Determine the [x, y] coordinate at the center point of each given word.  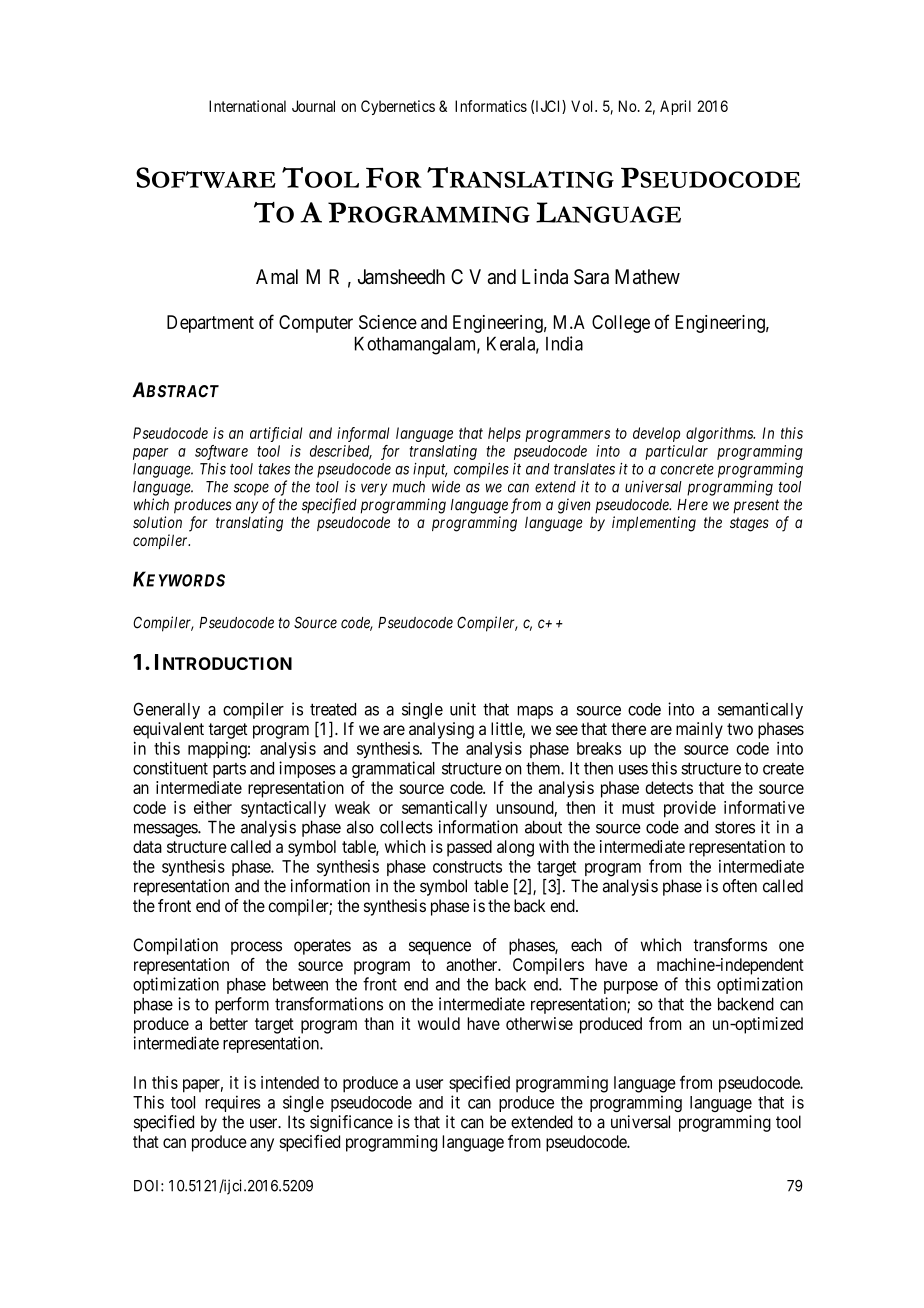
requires [233, 1103]
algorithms [720, 434]
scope [251, 489]
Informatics [491, 106]
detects [669, 787]
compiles [481, 470]
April [675, 107]
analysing [441, 730]
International [247, 106]
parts [229, 770]
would [439, 1023]
